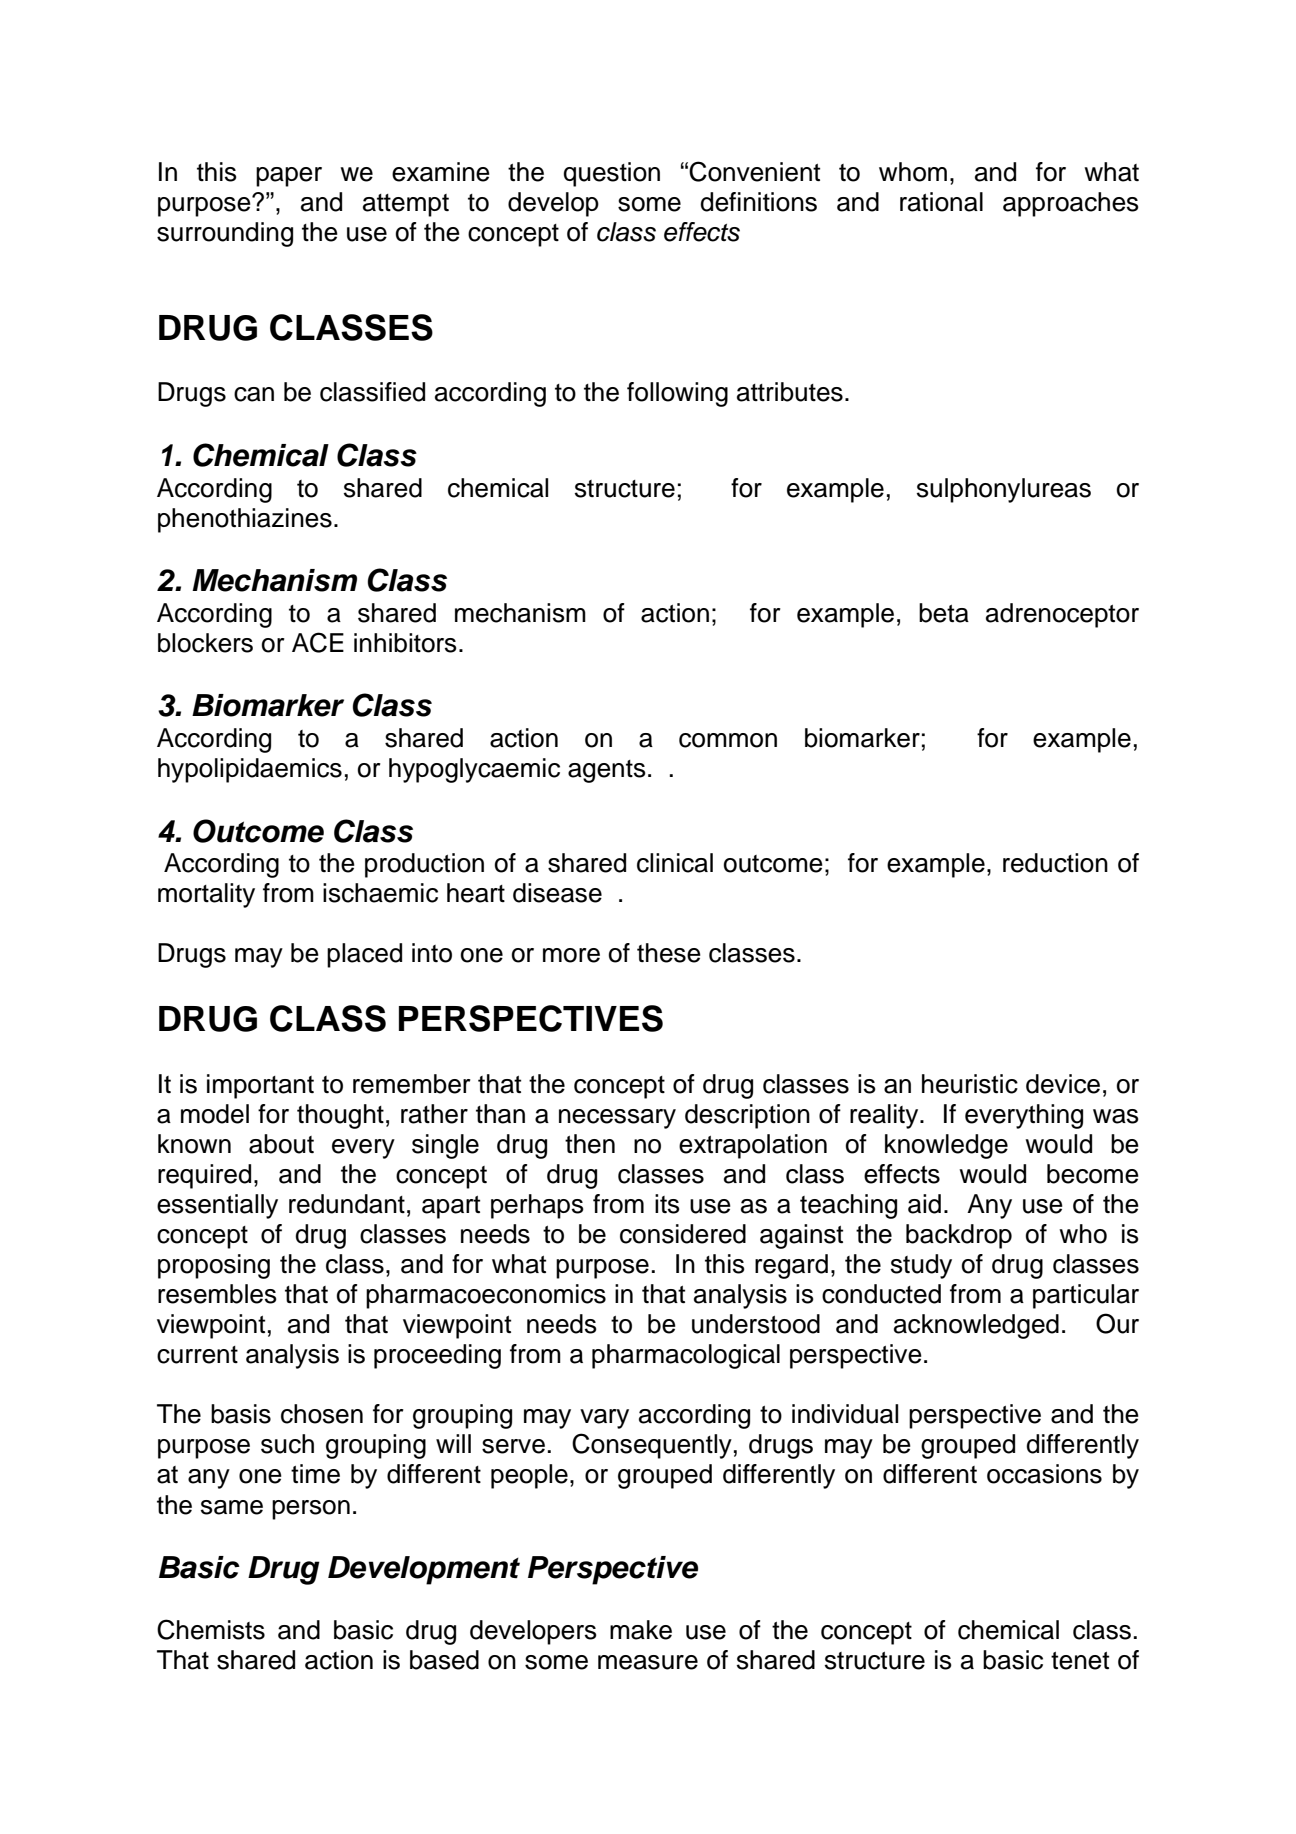 This screenshot has width=1296, height=1834. I want to click on blockers, so click(205, 643).
